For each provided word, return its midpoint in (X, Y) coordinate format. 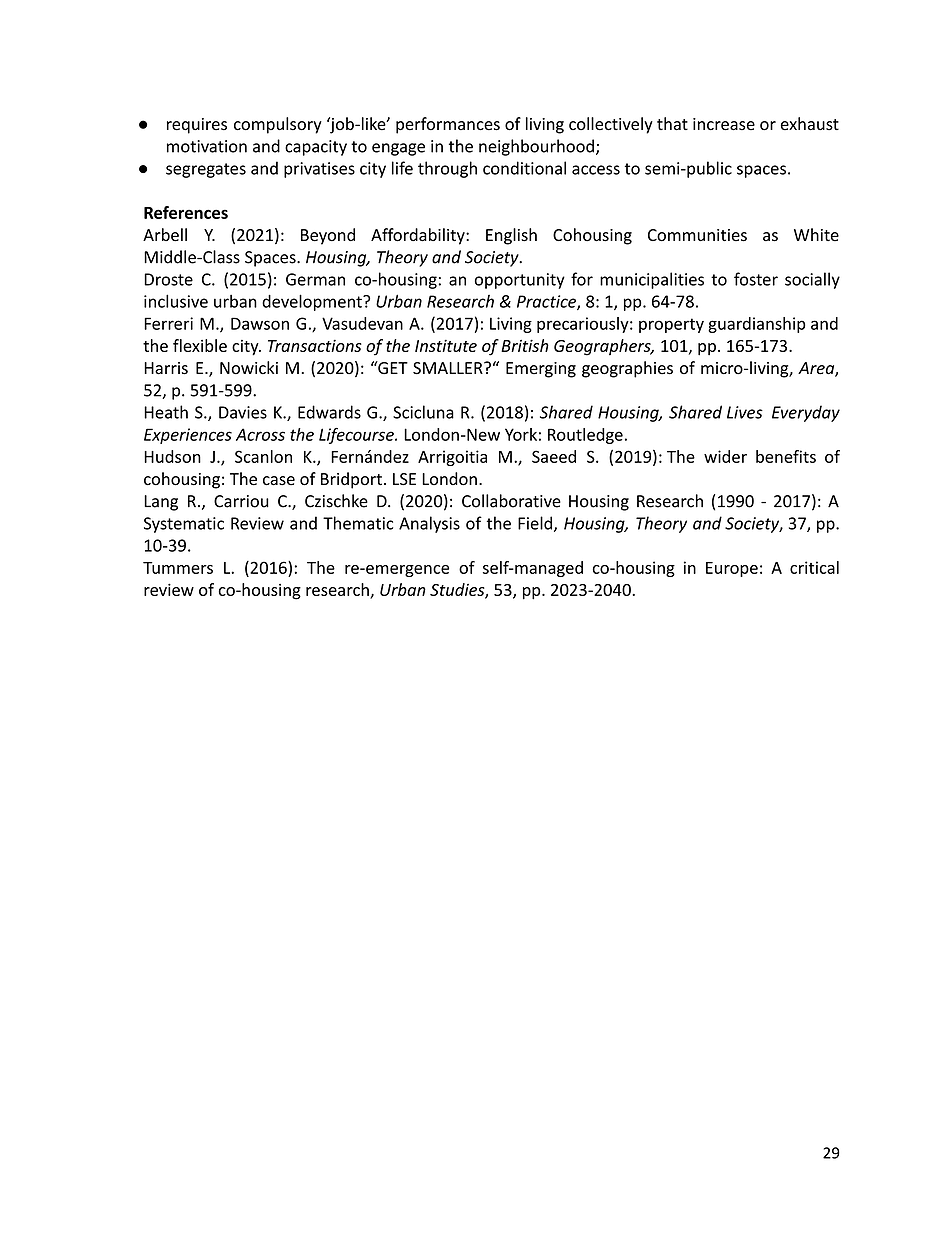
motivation (207, 146)
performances (448, 125)
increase (724, 124)
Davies (243, 412)
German (315, 279)
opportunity (520, 281)
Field (535, 523)
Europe (732, 569)
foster (756, 279)
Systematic (184, 525)
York (521, 434)
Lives (745, 412)
